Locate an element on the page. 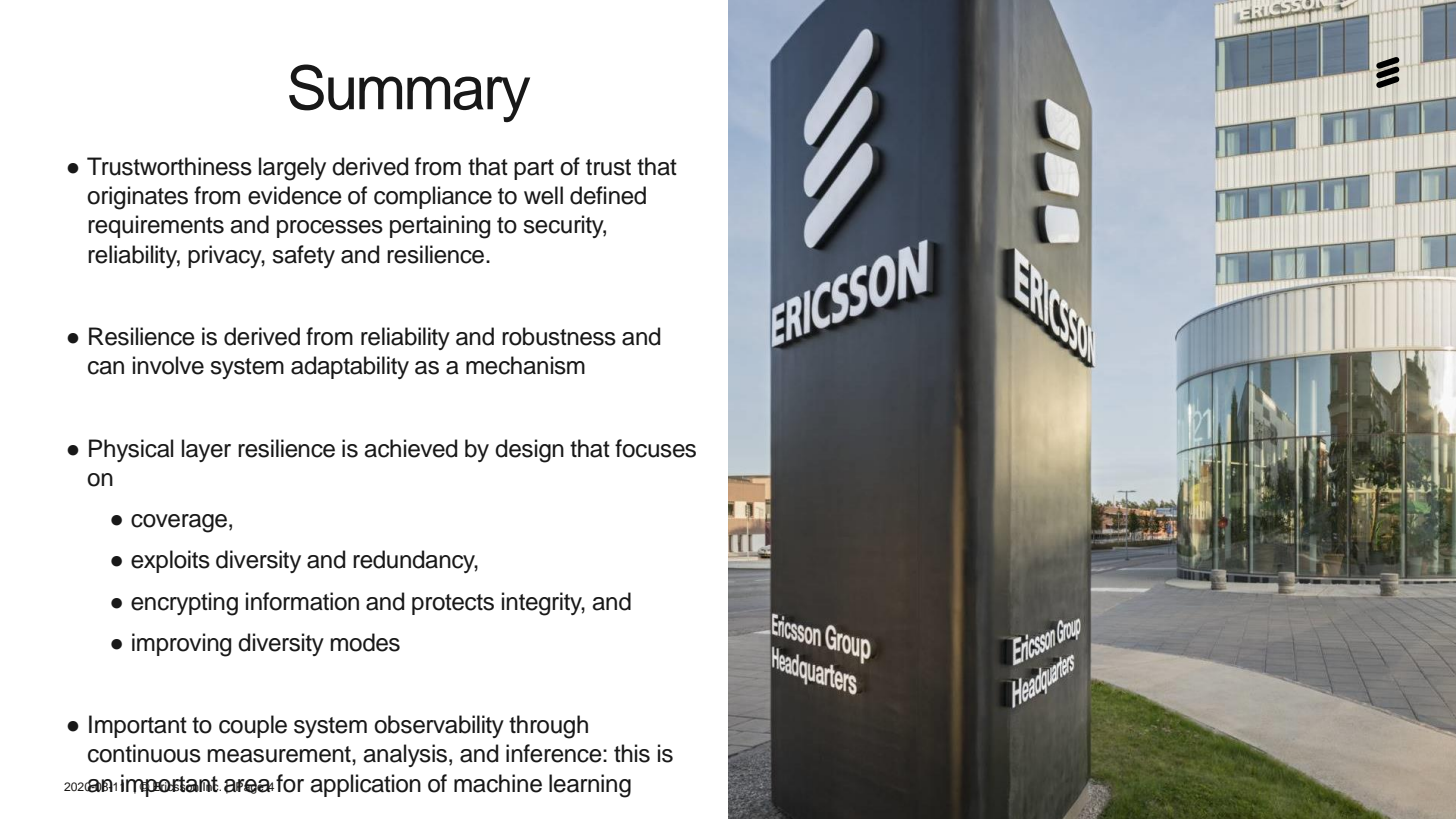  originates is located at coordinates (137, 198).
